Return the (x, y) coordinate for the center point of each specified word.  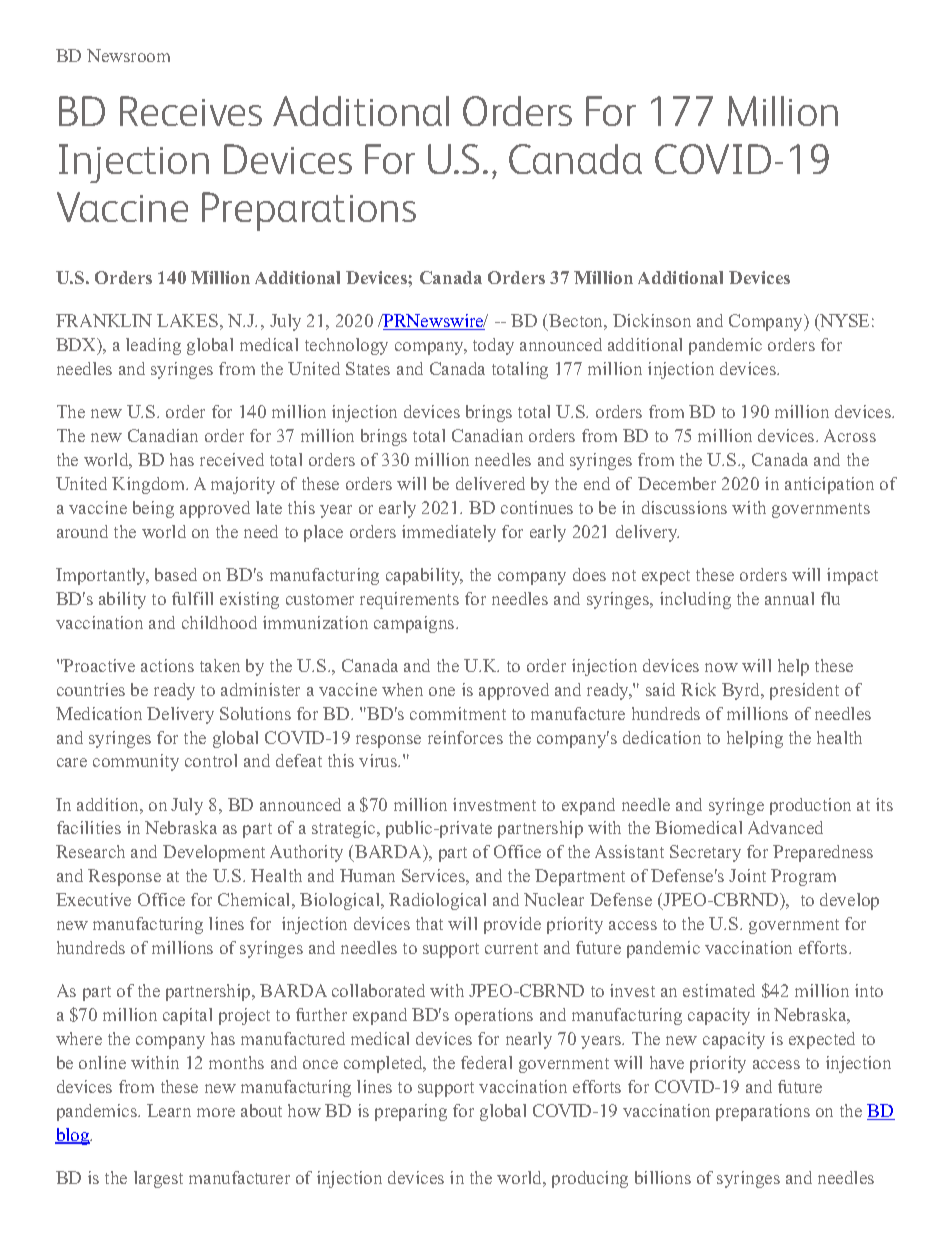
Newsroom (128, 55)
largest (158, 1179)
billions (663, 1177)
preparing (411, 1112)
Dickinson (652, 320)
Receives (191, 111)
